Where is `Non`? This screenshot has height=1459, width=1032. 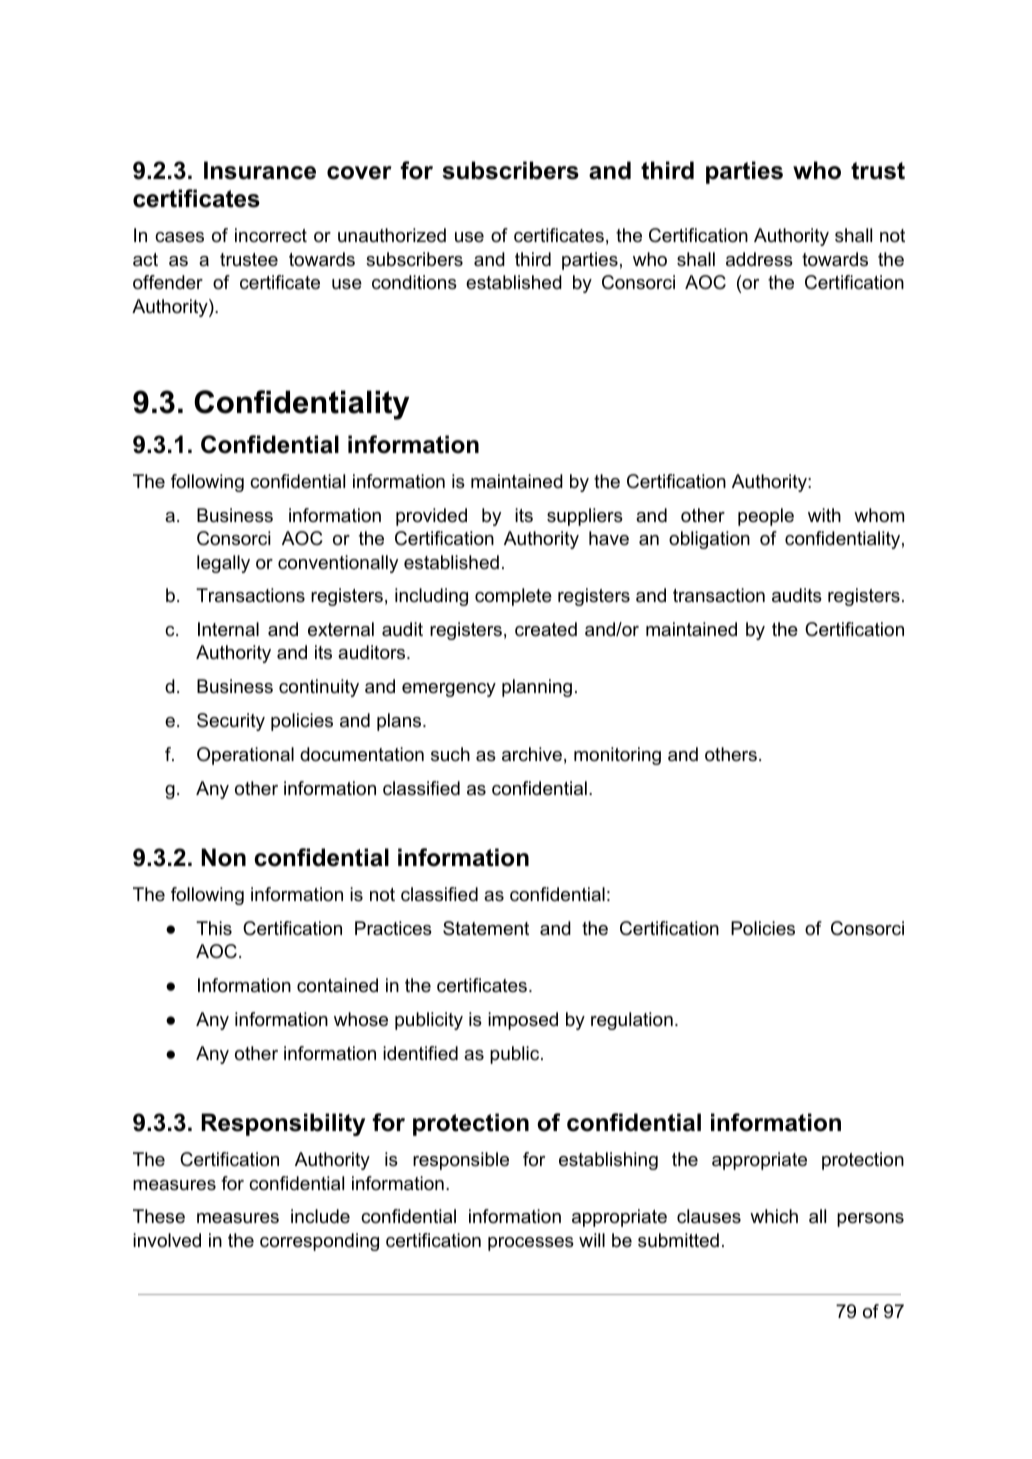 Non is located at coordinates (223, 857).
